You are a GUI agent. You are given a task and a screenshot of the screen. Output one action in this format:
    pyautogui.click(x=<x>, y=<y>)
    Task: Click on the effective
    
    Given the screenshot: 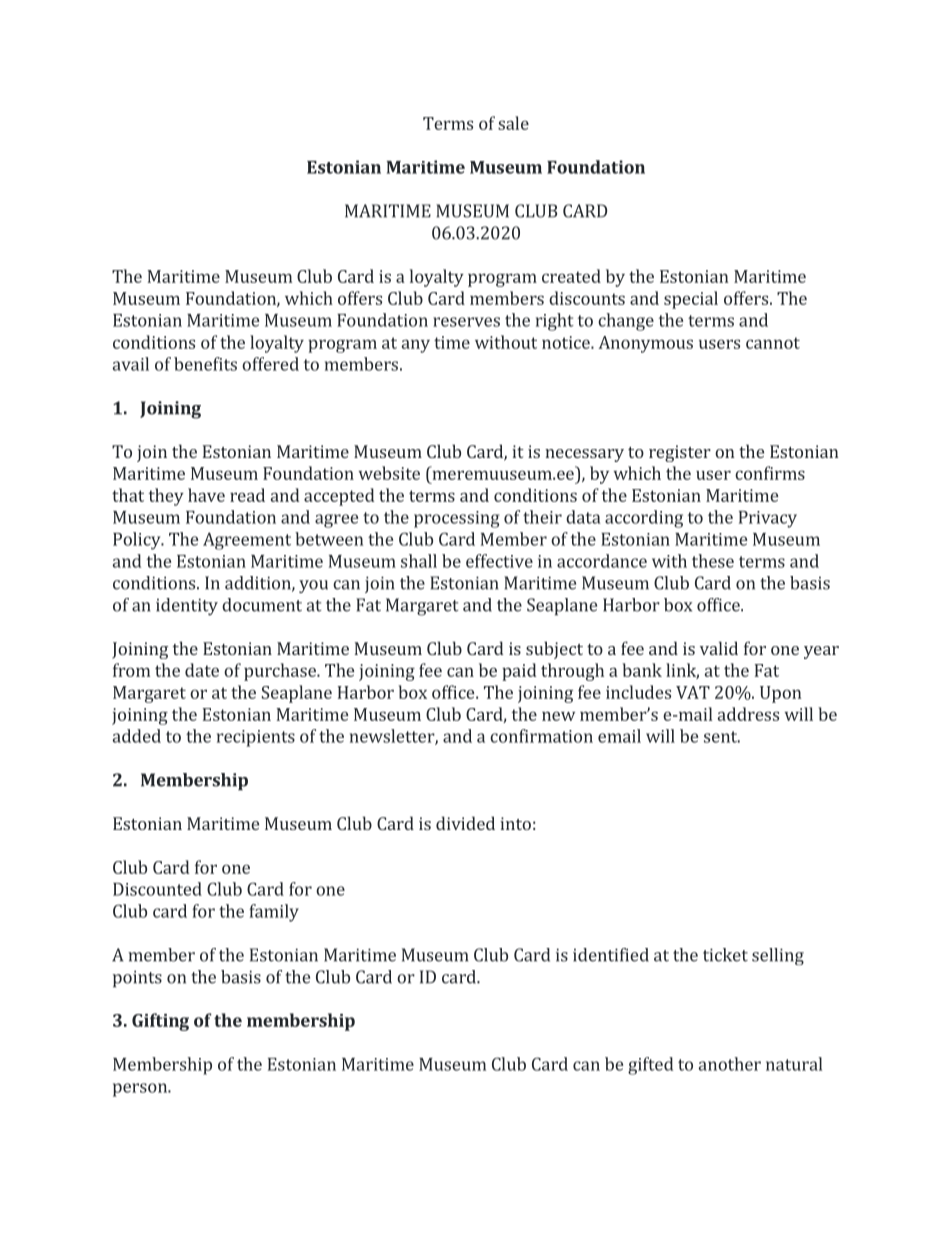 What is the action you would take?
    pyautogui.click(x=499, y=561)
